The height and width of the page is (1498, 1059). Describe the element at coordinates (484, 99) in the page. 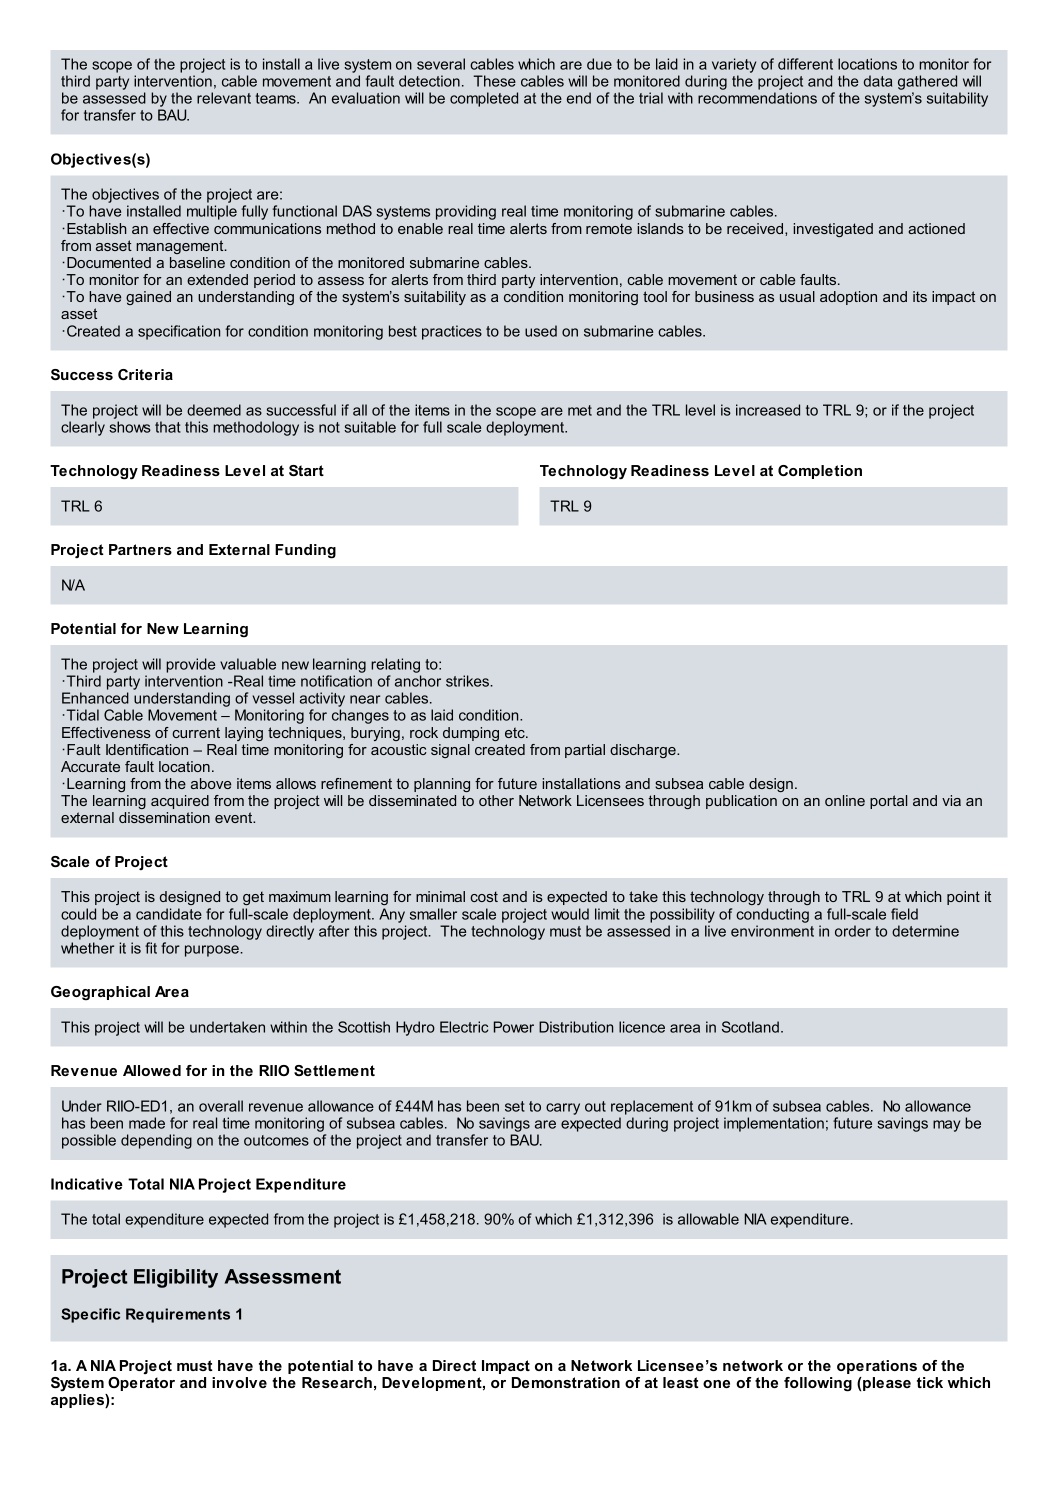

I see `completed` at that location.
